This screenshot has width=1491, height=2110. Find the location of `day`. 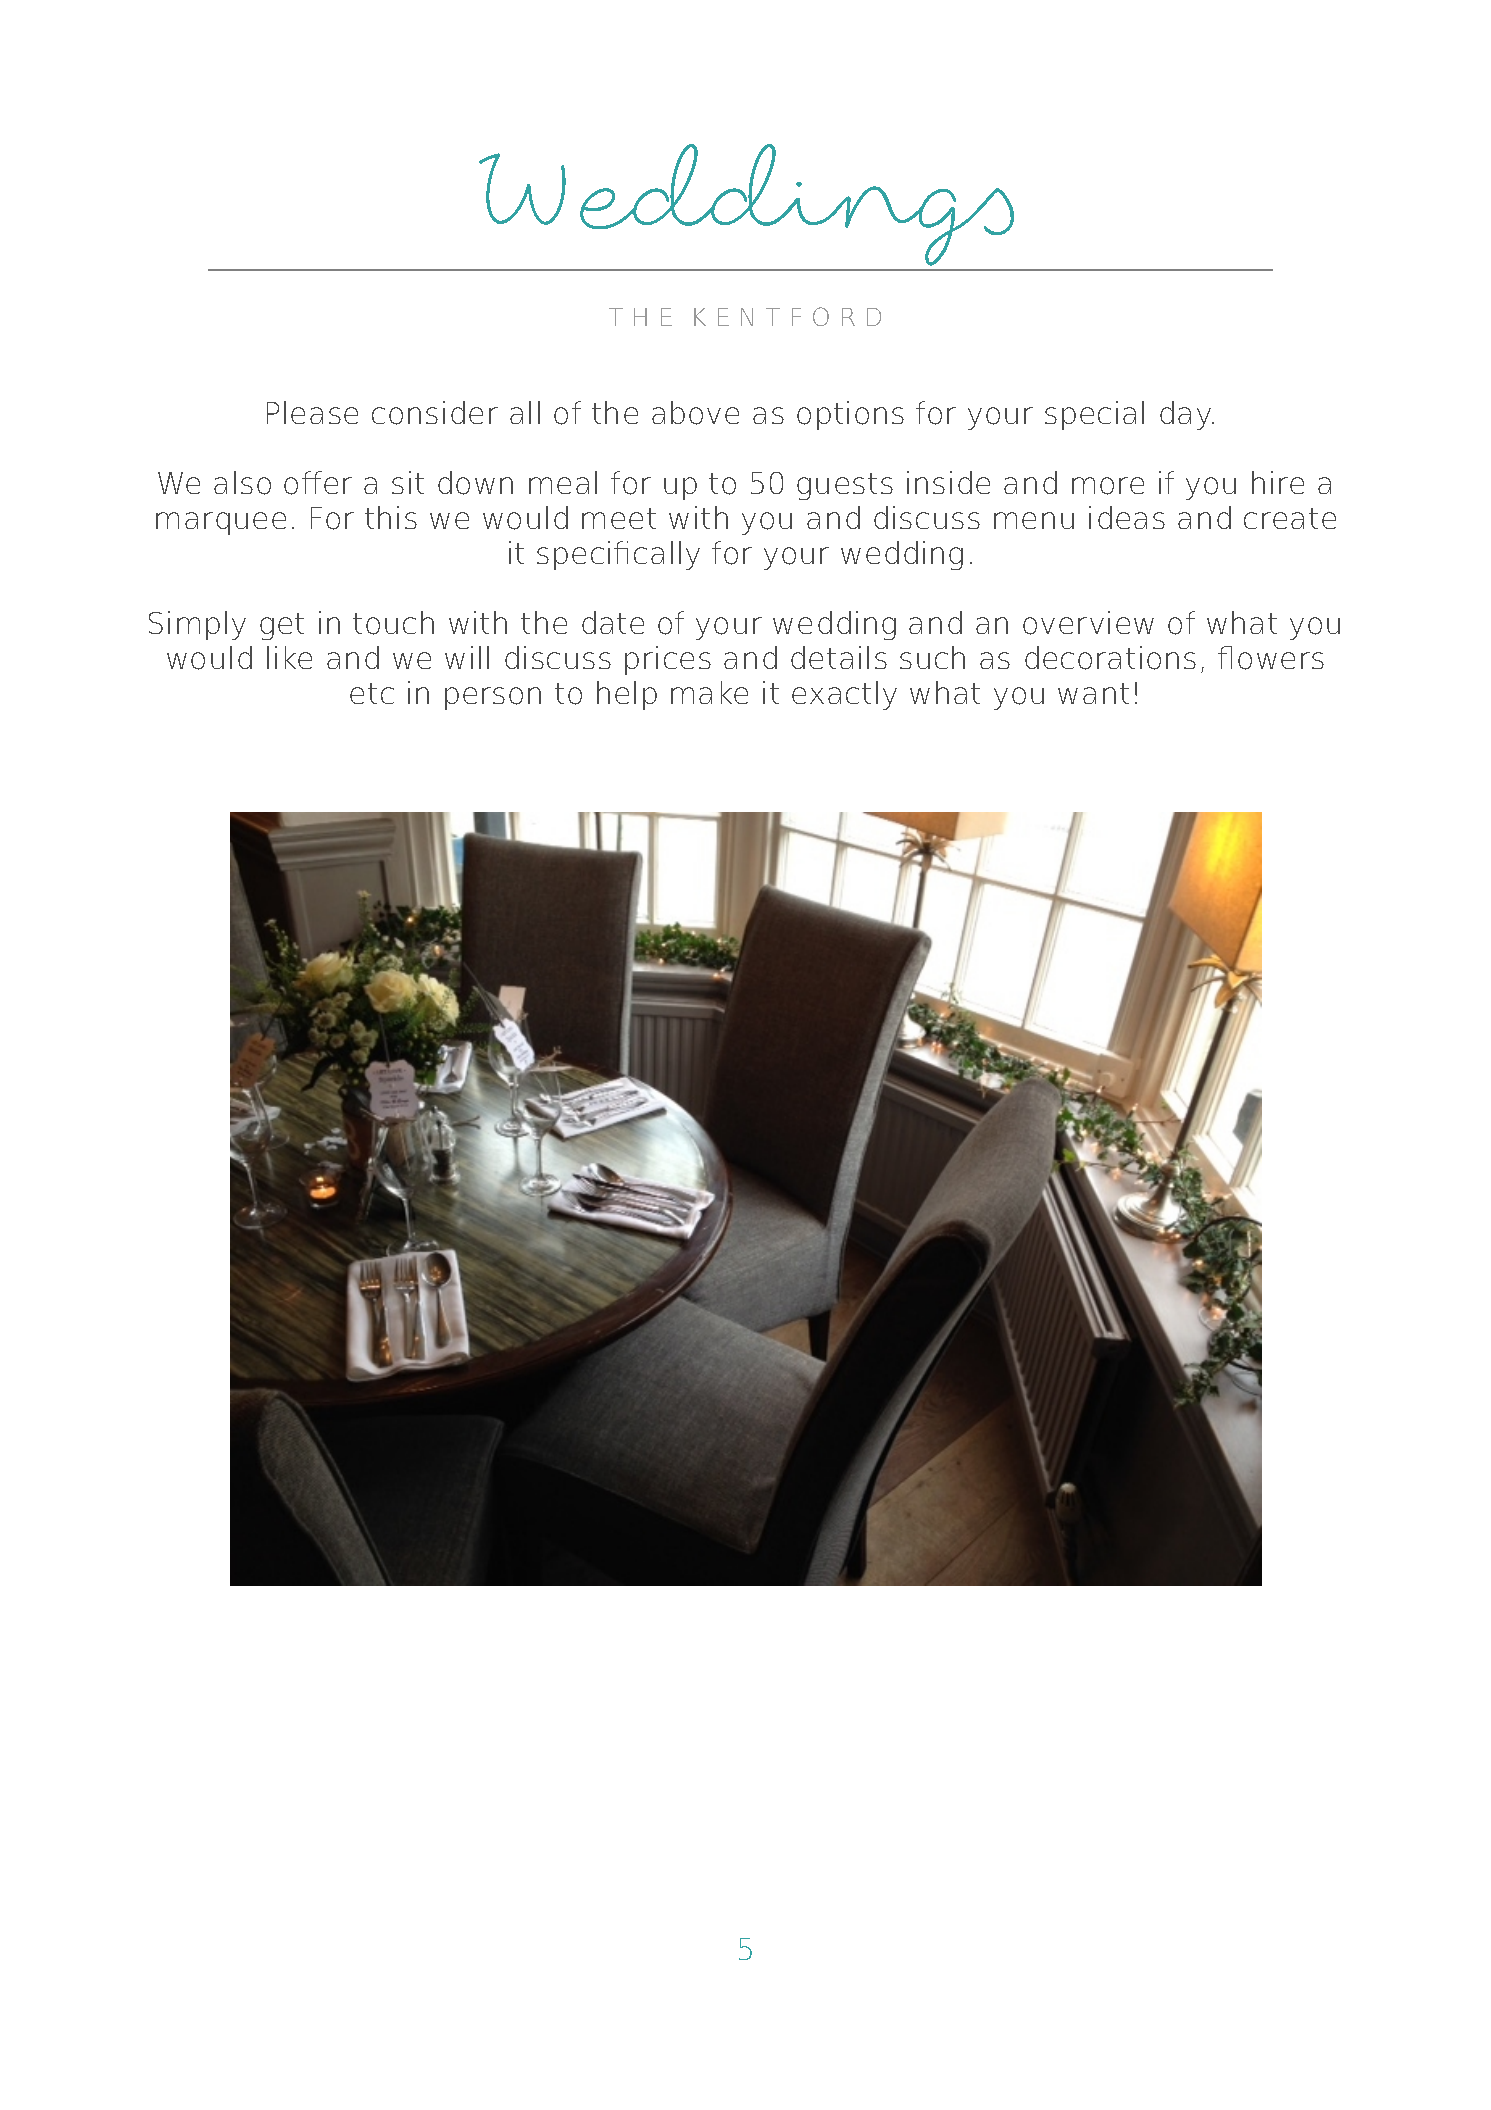

day is located at coordinates (1187, 415).
